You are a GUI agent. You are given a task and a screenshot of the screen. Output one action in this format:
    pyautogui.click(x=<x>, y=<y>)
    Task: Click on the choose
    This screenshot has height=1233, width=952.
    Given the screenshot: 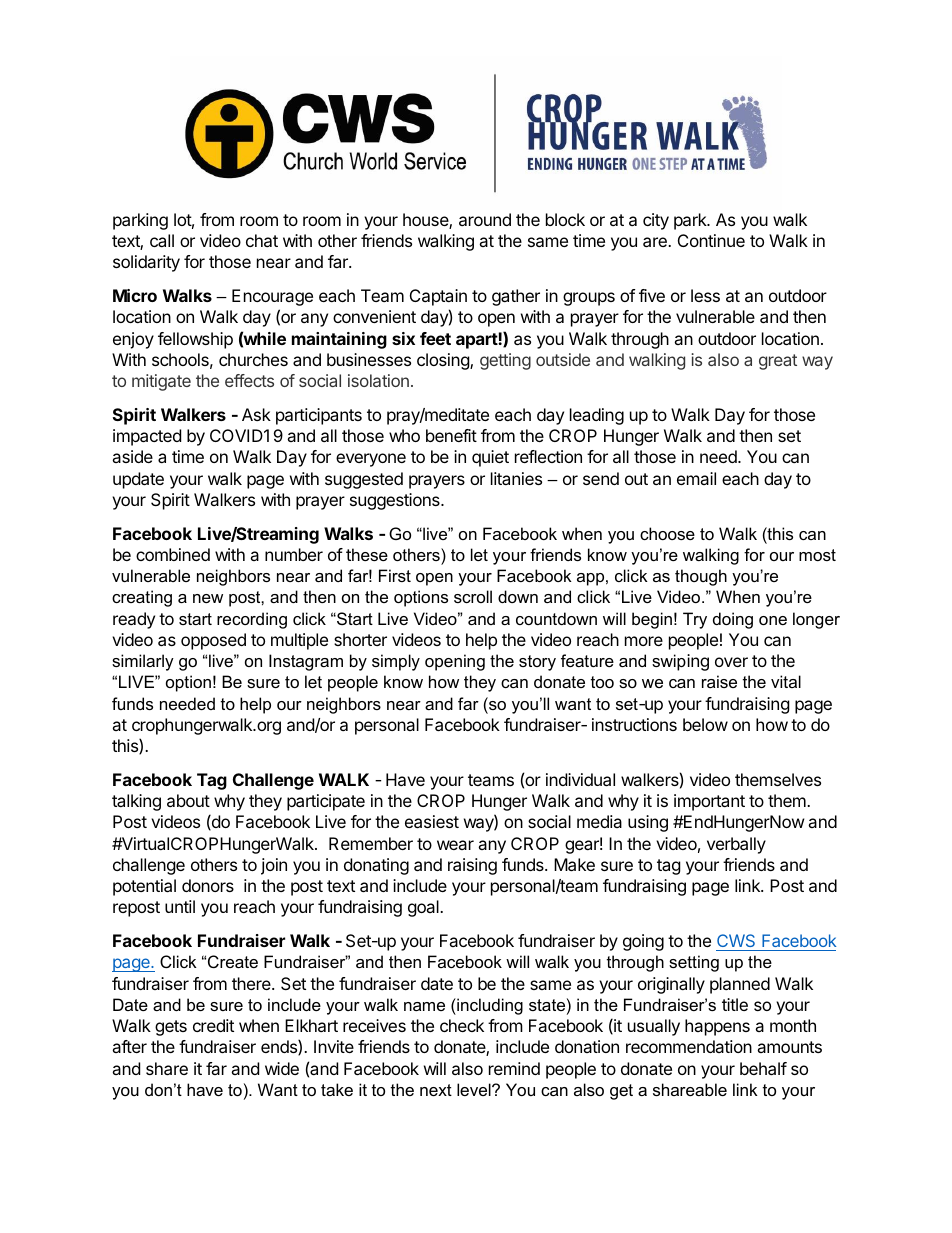 What is the action you would take?
    pyautogui.click(x=667, y=533)
